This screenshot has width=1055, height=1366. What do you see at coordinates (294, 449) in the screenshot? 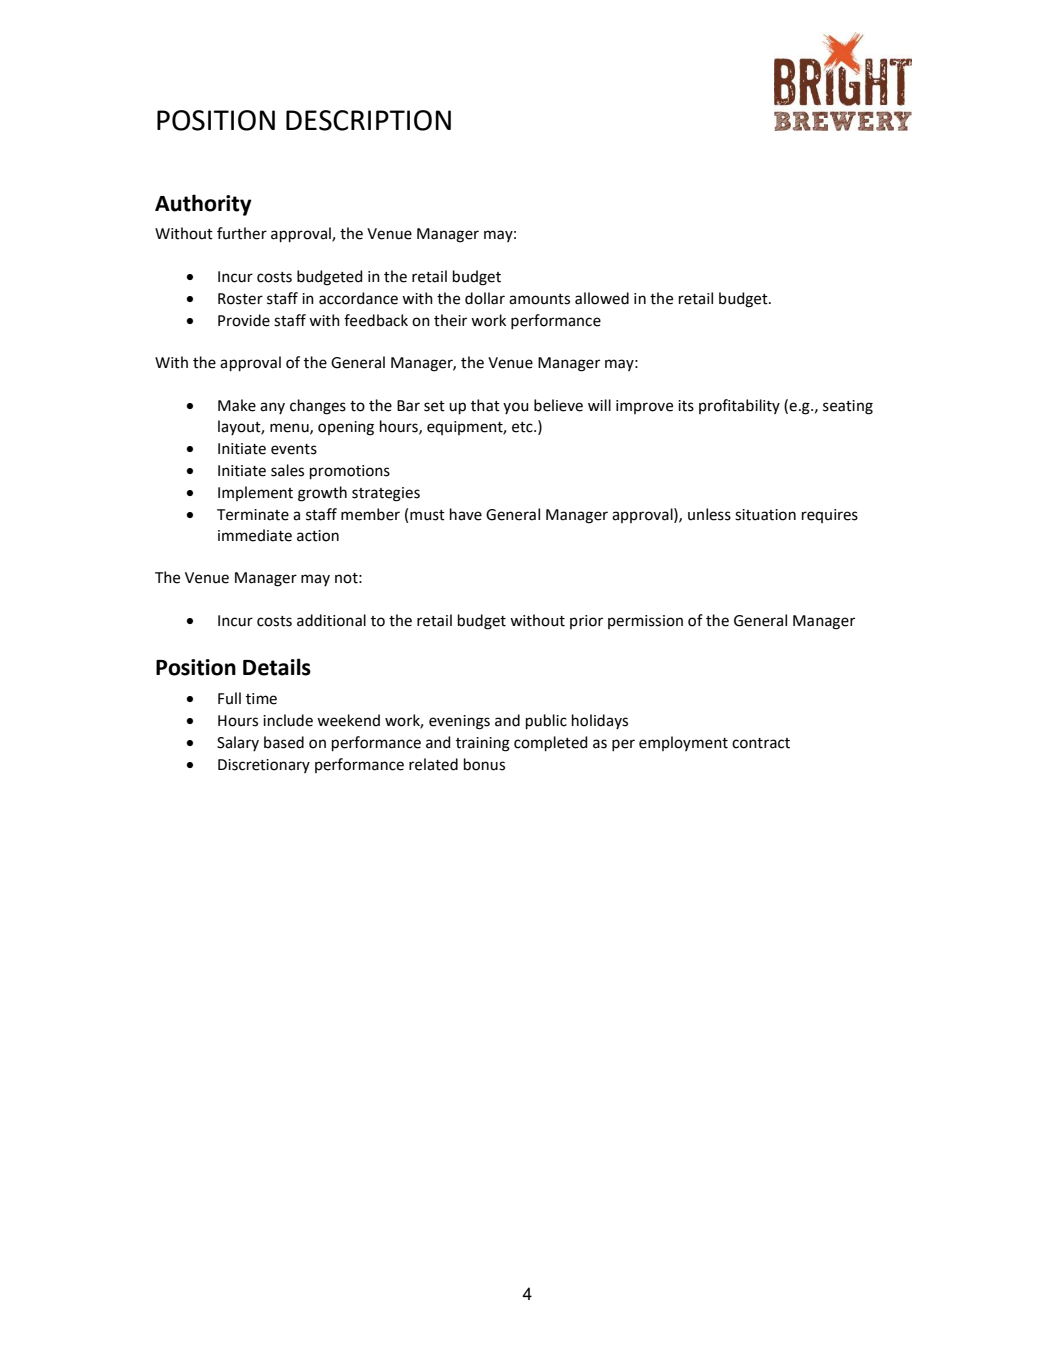
I see `events` at bounding box center [294, 449].
